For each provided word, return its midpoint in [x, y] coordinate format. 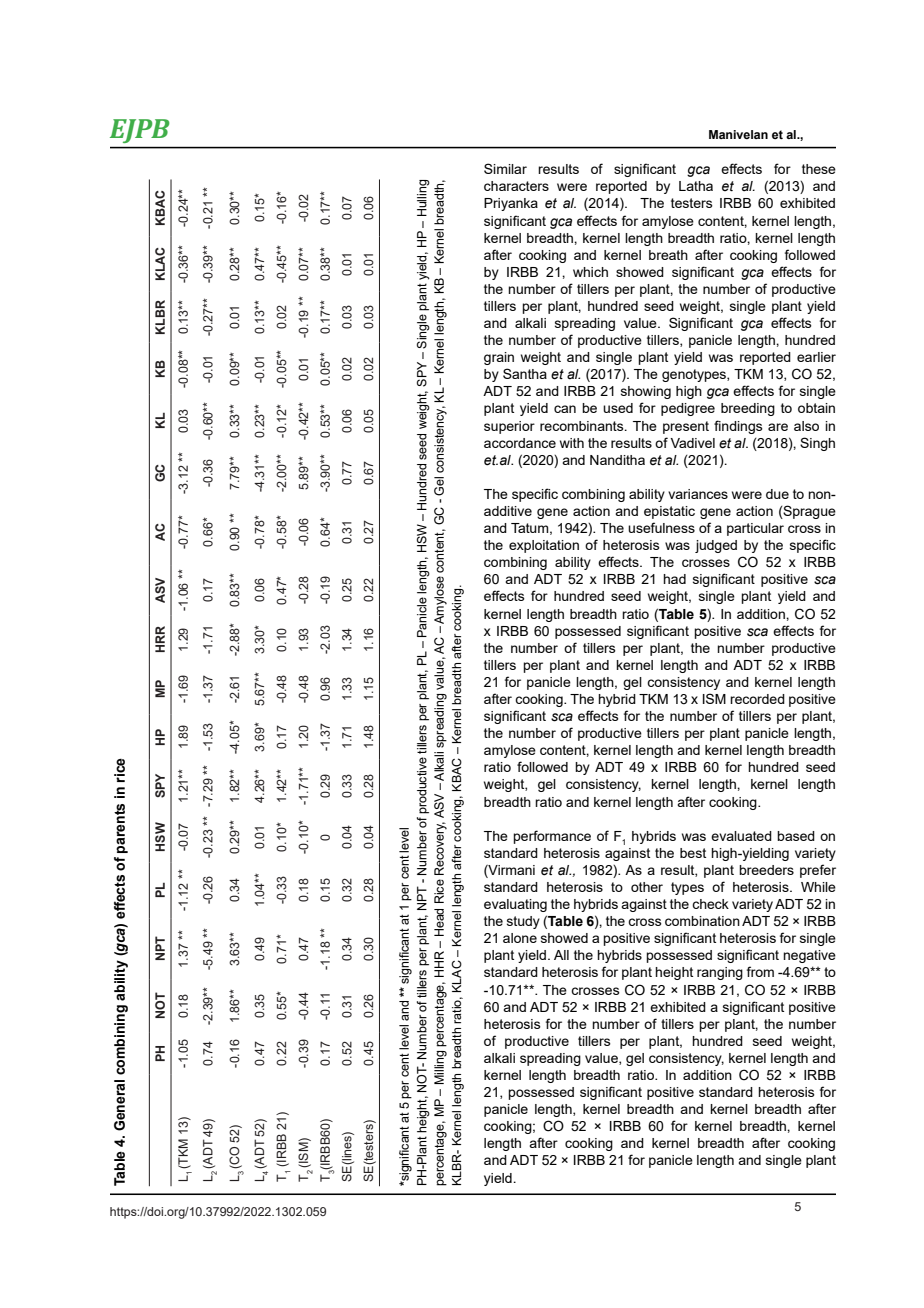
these [819, 169]
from [760, 971]
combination [702, 921]
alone [520, 938]
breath [668, 255]
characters [516, 186]
